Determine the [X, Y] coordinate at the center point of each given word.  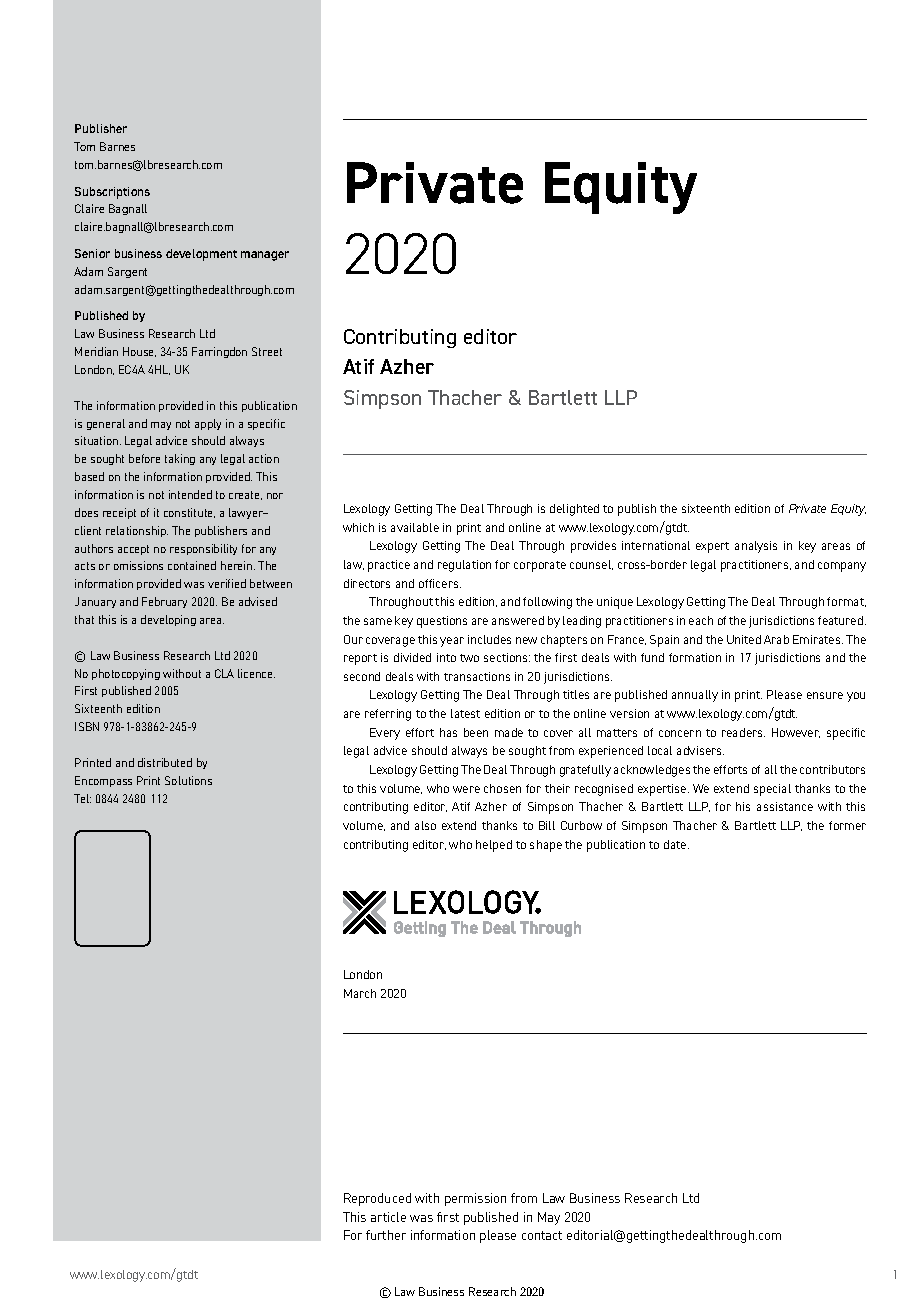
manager [265, 256]
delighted [574, 510]
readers [743, 732]
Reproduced [377, 1199]
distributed [165, 762]
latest [465, 713]
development [201, 255]
